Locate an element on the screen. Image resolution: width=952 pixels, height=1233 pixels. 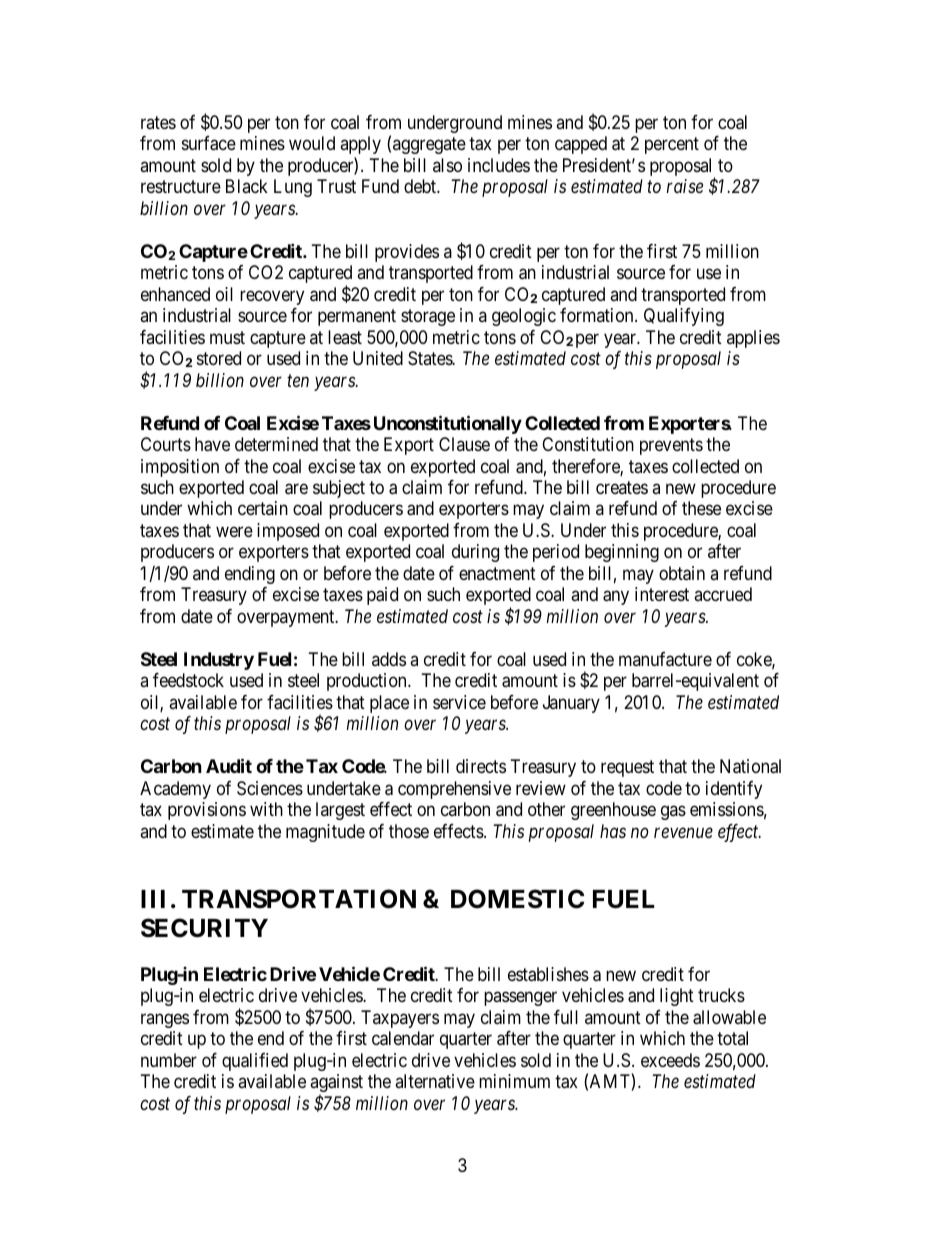
alternative is located at coordinates (435, 1081).
